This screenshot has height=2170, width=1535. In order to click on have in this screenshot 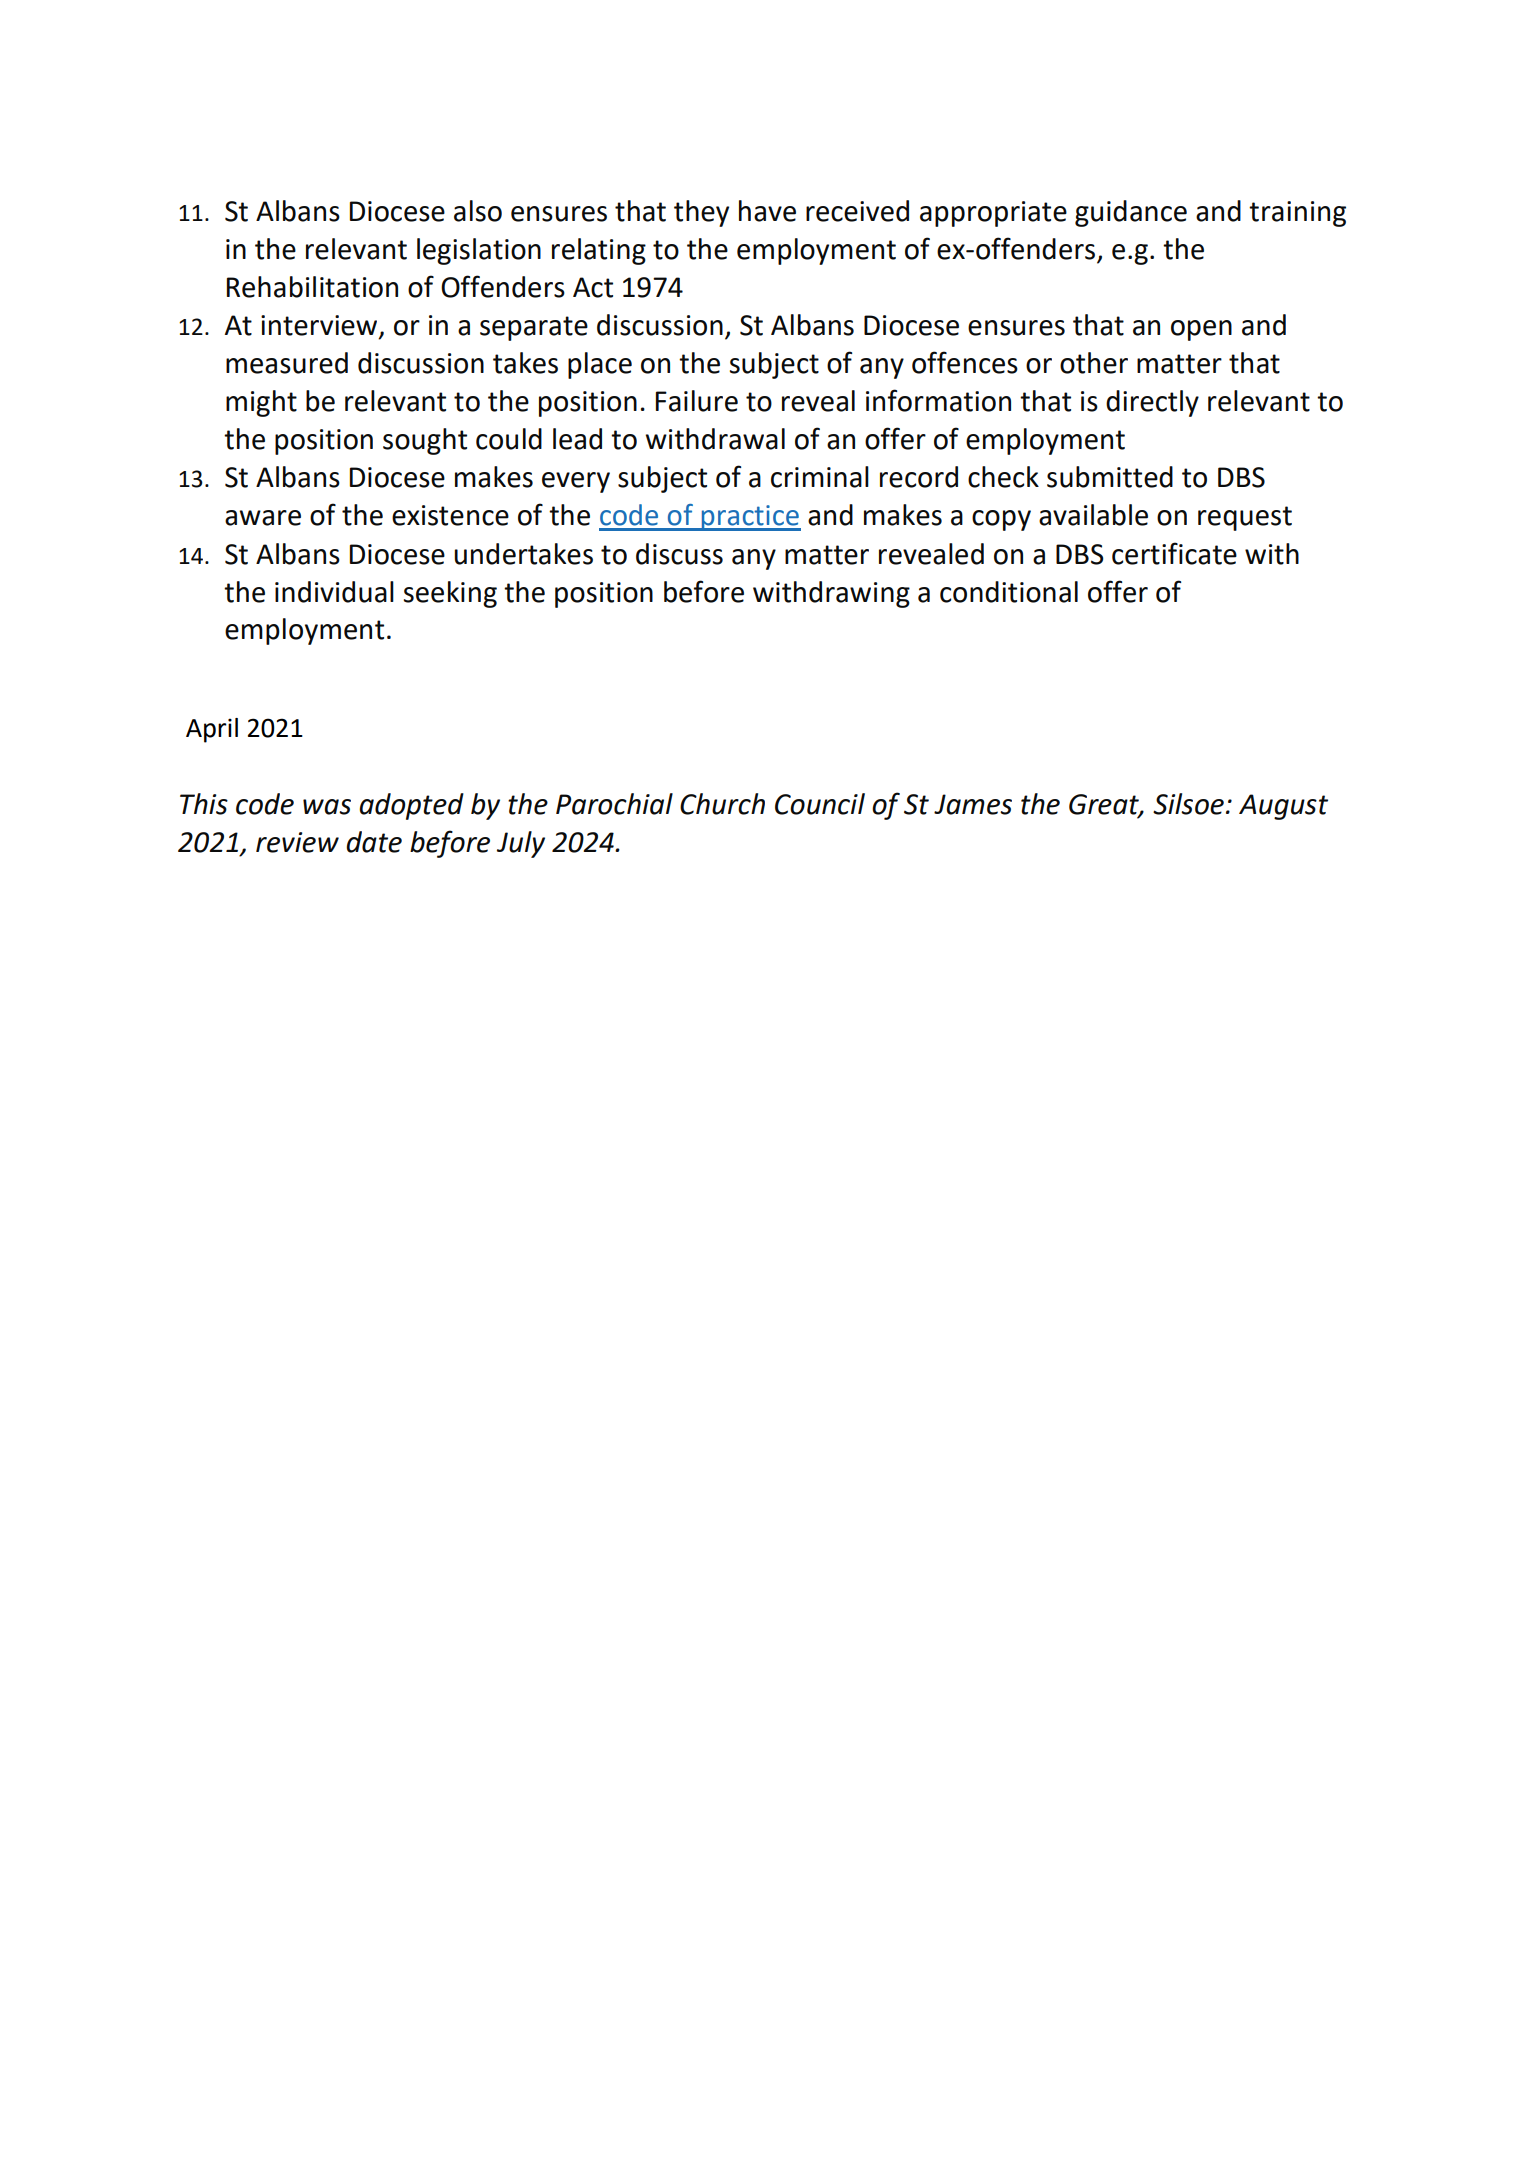, I will do `click(767, 211)`.
